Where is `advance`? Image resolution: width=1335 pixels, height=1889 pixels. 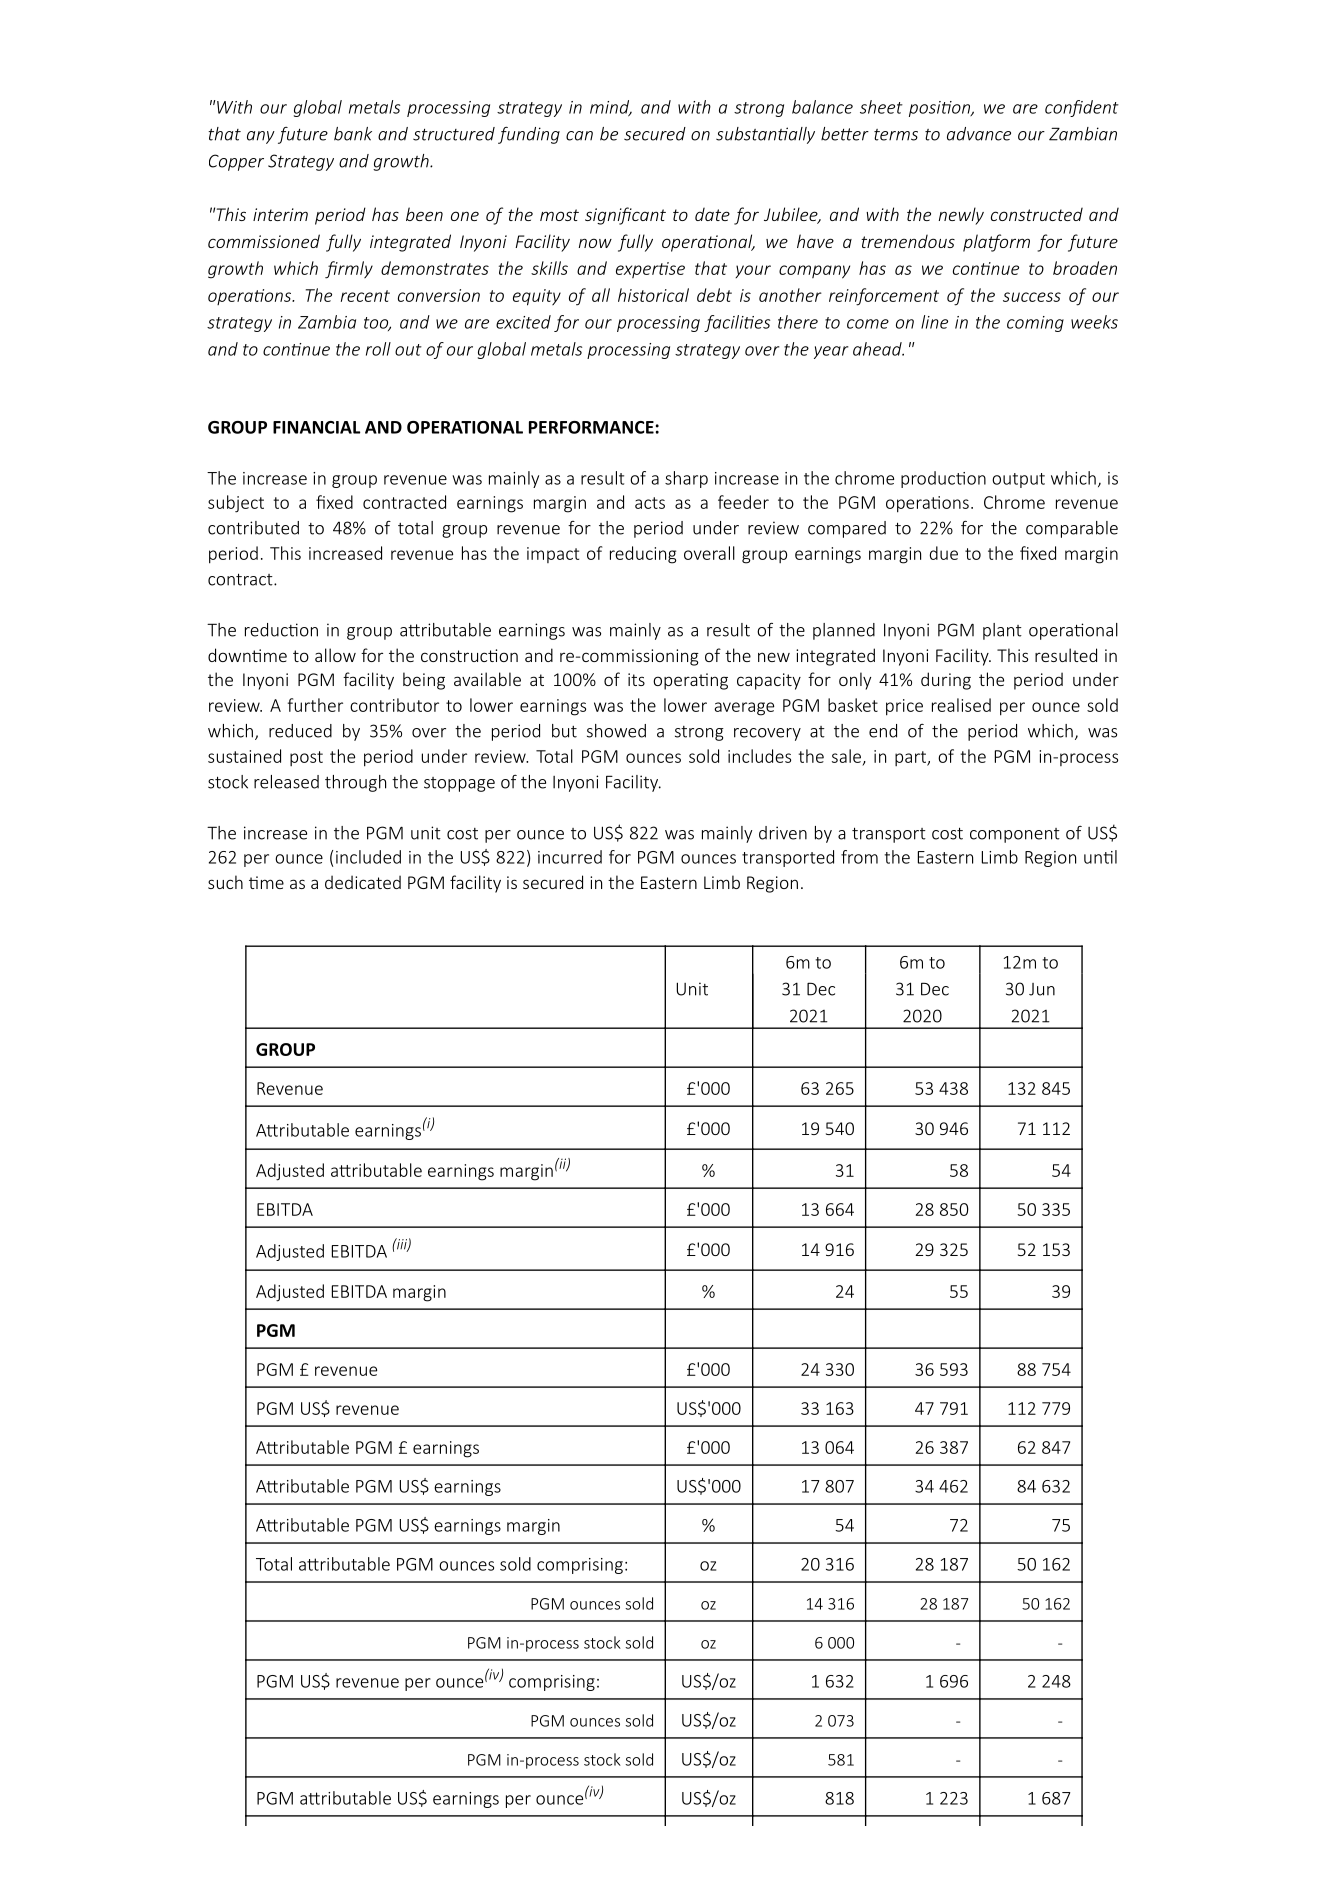
advance is located at coordinates (979, 134).
